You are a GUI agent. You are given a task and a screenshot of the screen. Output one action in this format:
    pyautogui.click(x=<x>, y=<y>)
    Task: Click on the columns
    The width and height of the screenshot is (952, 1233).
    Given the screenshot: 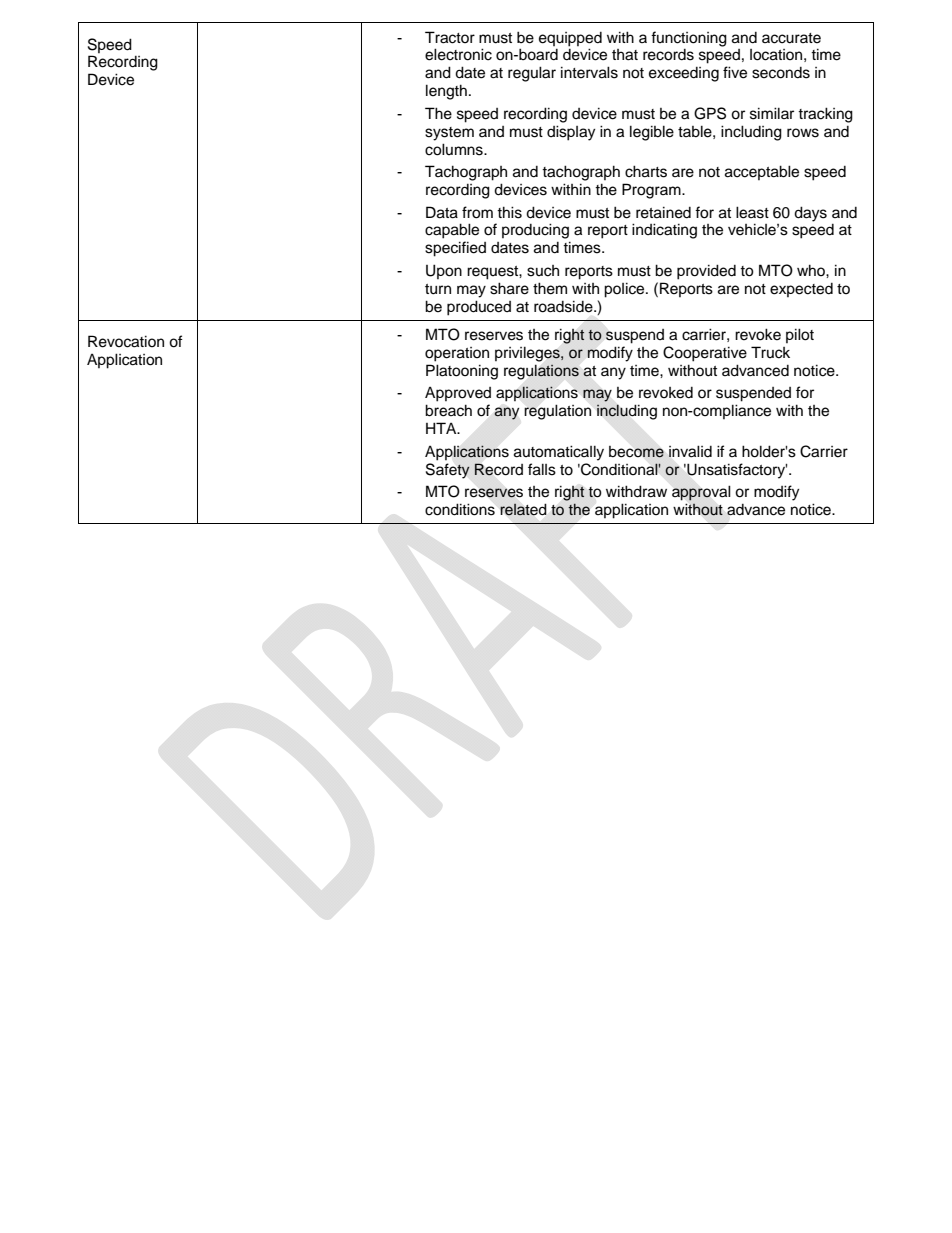 What is the action you would take?
    pyautogui.click(x=455, y=149)
